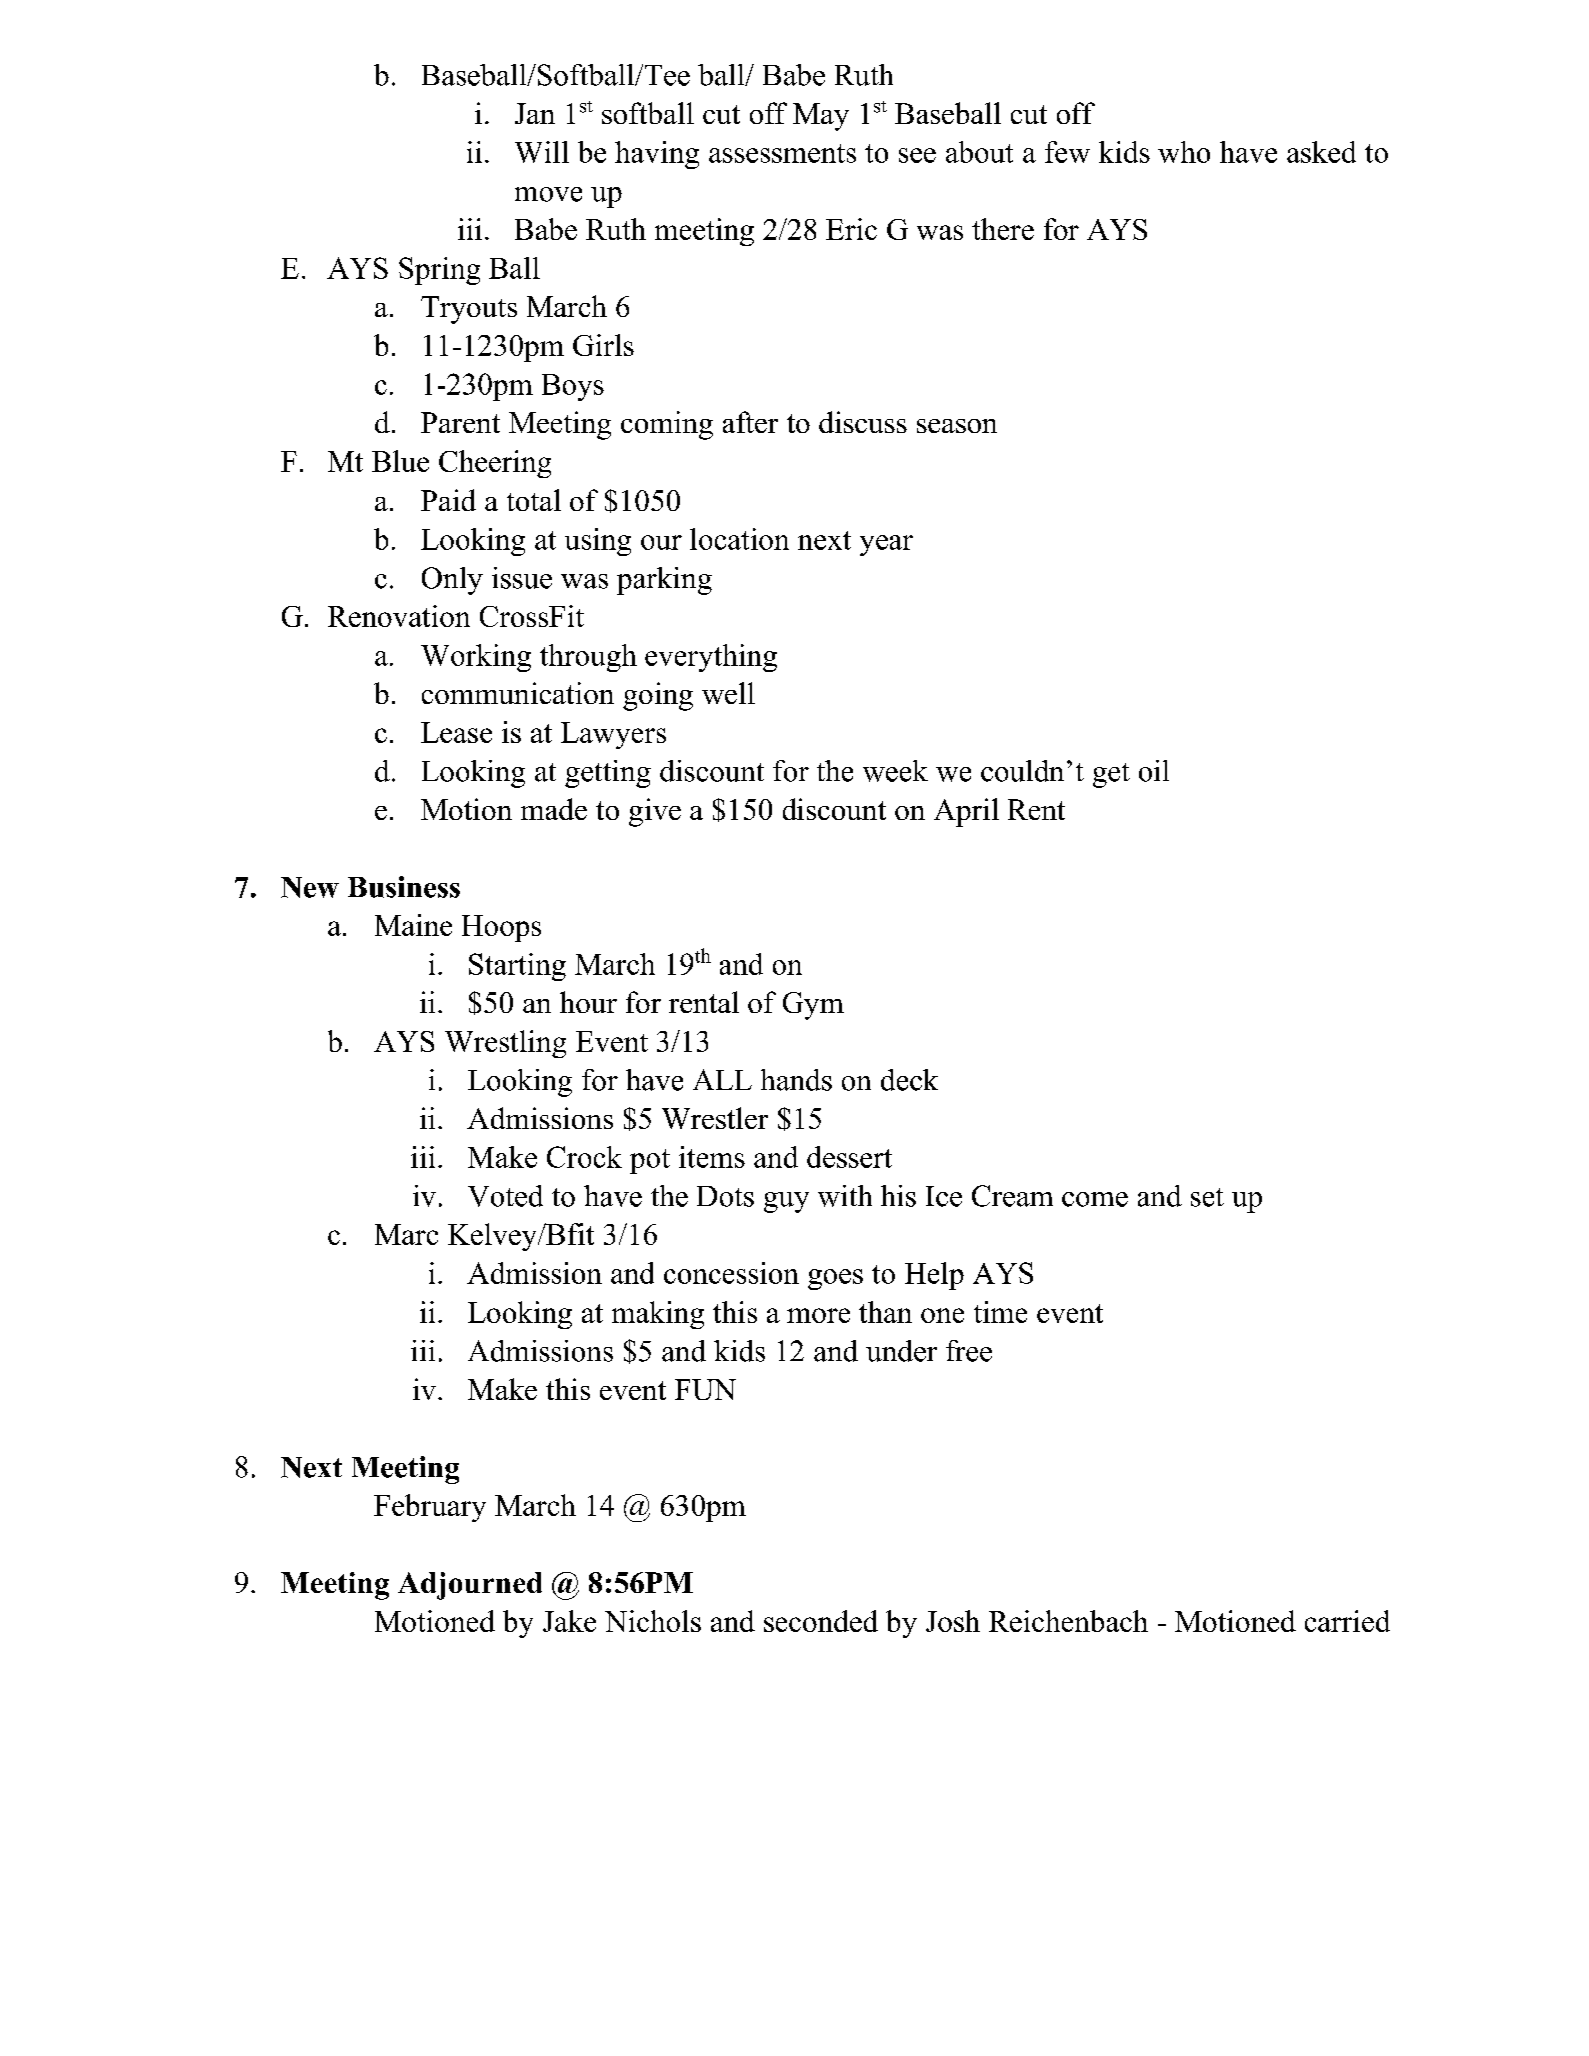 The width and height of the screenshot is (1589, 2056). What do you see at coordinates (399, 616) in the screenshot?
I see `Renovation` at bounding box center [399, 616].
